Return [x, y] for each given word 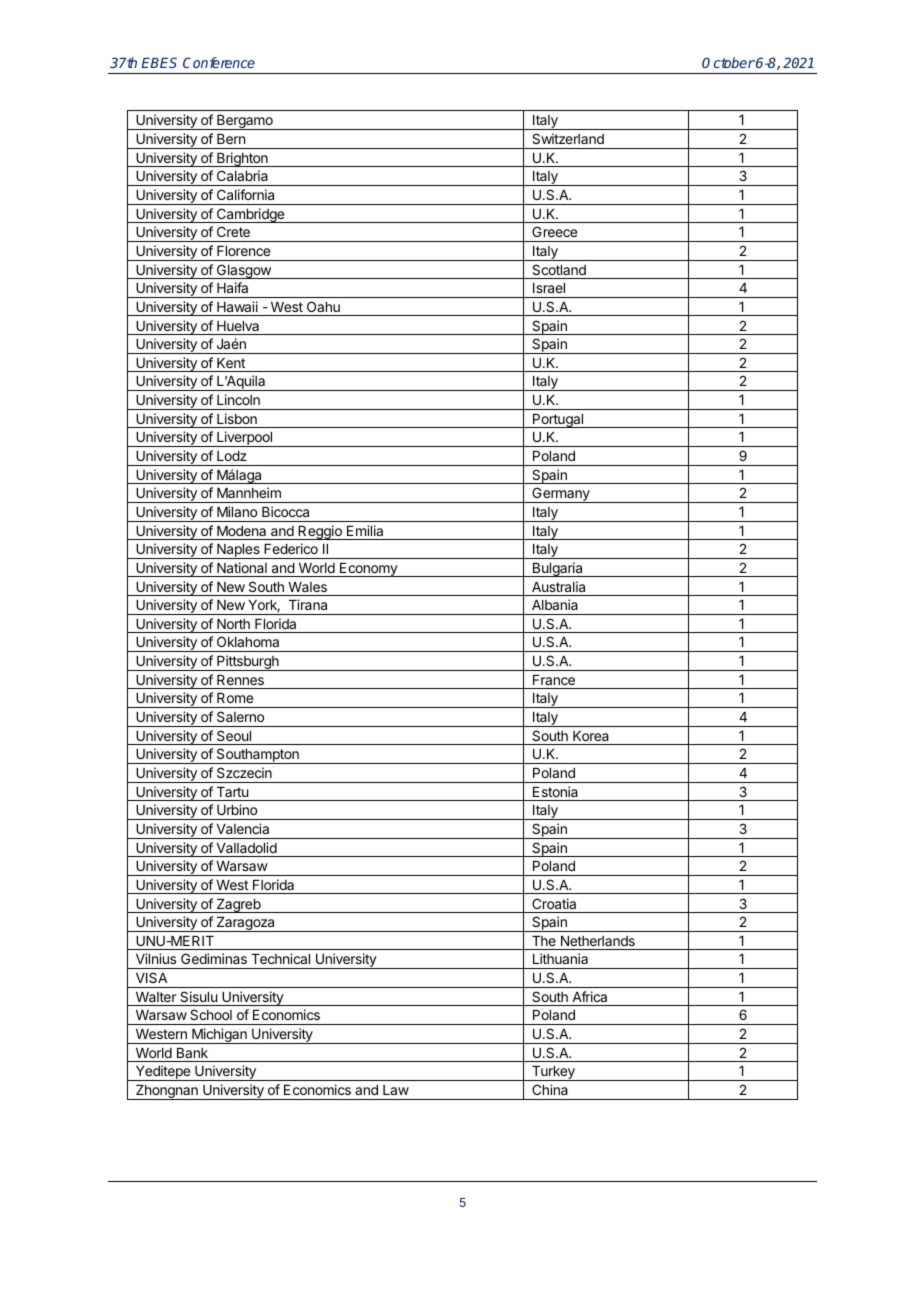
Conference [219, 62]
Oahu [323, 306]
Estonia [555, 791]
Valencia [243, 828]
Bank [192, 1053]
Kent [231, 363]
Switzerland [568, 138]
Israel [549, 288]
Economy [368, 570]
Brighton [242, 159]
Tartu [232, 792]
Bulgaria [557, 569]
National [242, 567]
